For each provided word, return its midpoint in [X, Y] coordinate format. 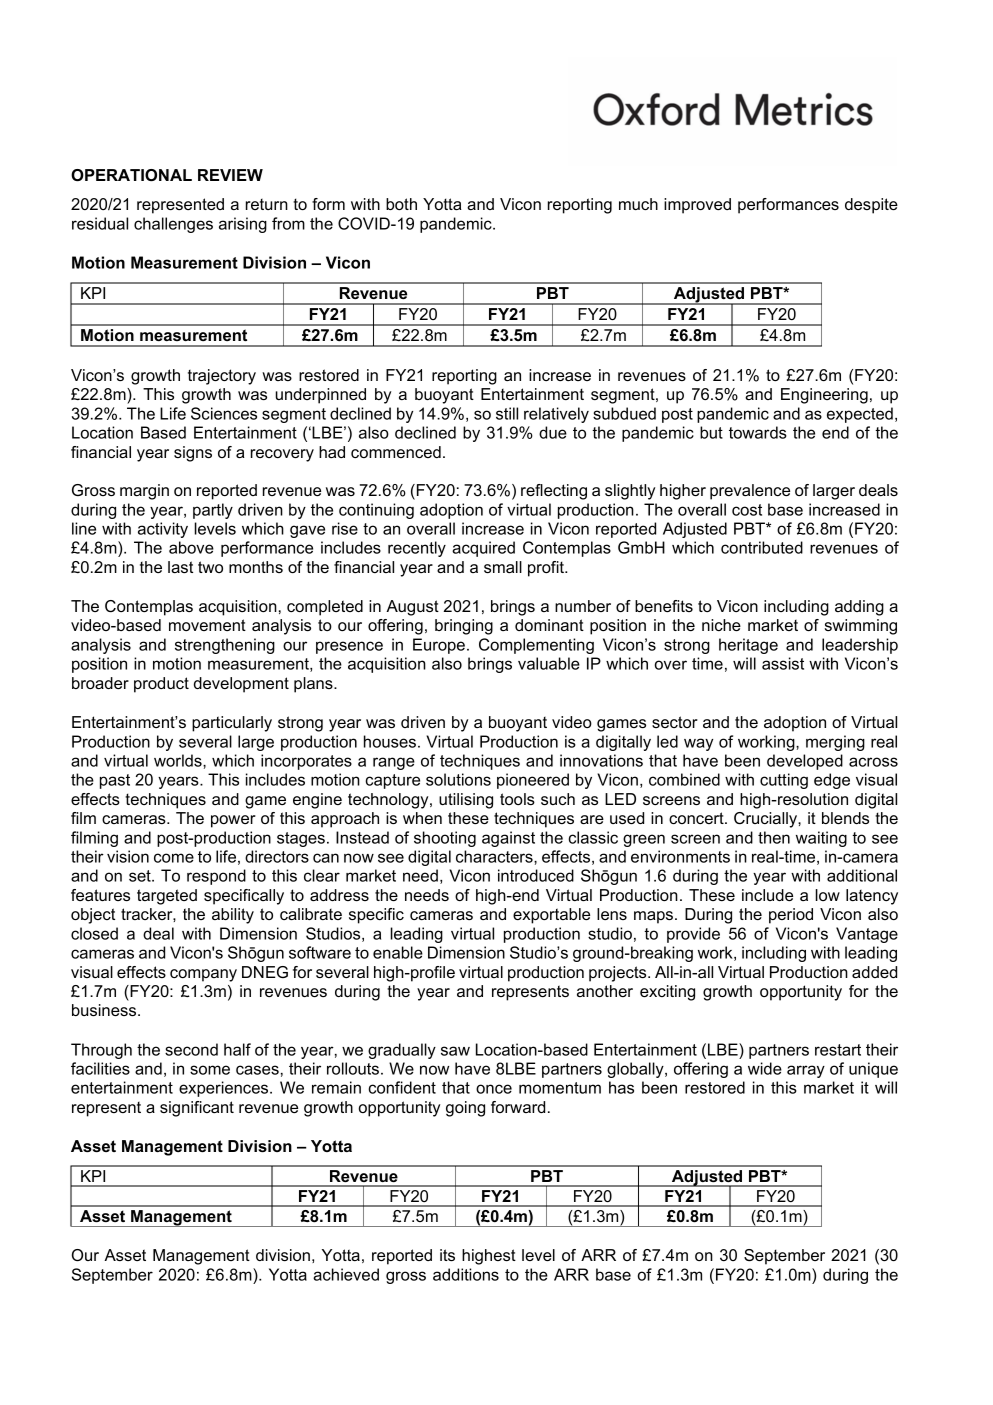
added [874, 972]
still [507, 413]
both [401, 204]
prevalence [750, 492]
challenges [173, 225]
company [203, 975]
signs [193, 454]
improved [697, 206]
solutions [458, 779]
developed [805, 762]
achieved [346, 1274]
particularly [232, 724]
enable [398, 952]
